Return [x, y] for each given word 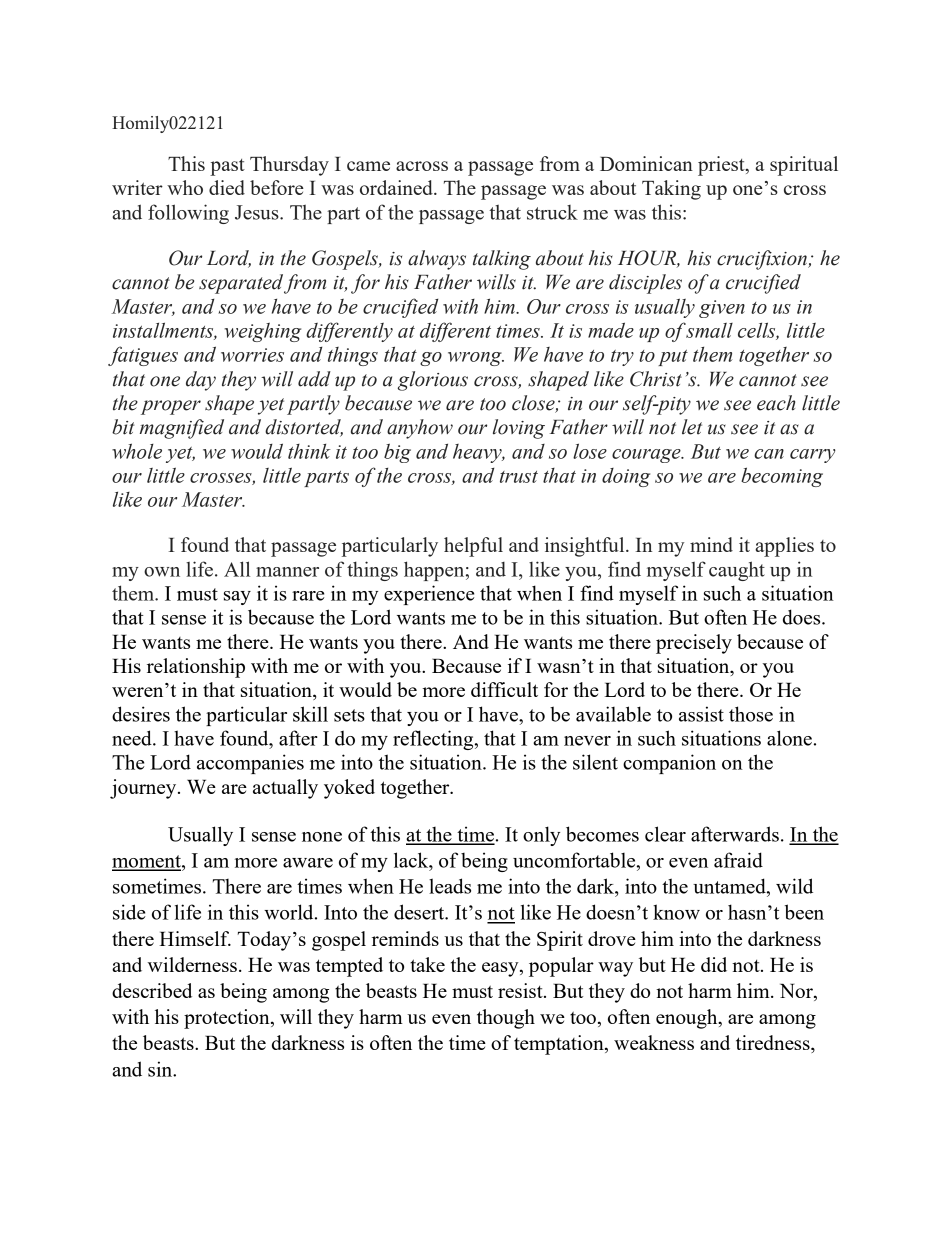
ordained [397, 187]
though [506, 1019]
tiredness [774, 1044]
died [227, 187]
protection [228, 1019]
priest [722, 166]
